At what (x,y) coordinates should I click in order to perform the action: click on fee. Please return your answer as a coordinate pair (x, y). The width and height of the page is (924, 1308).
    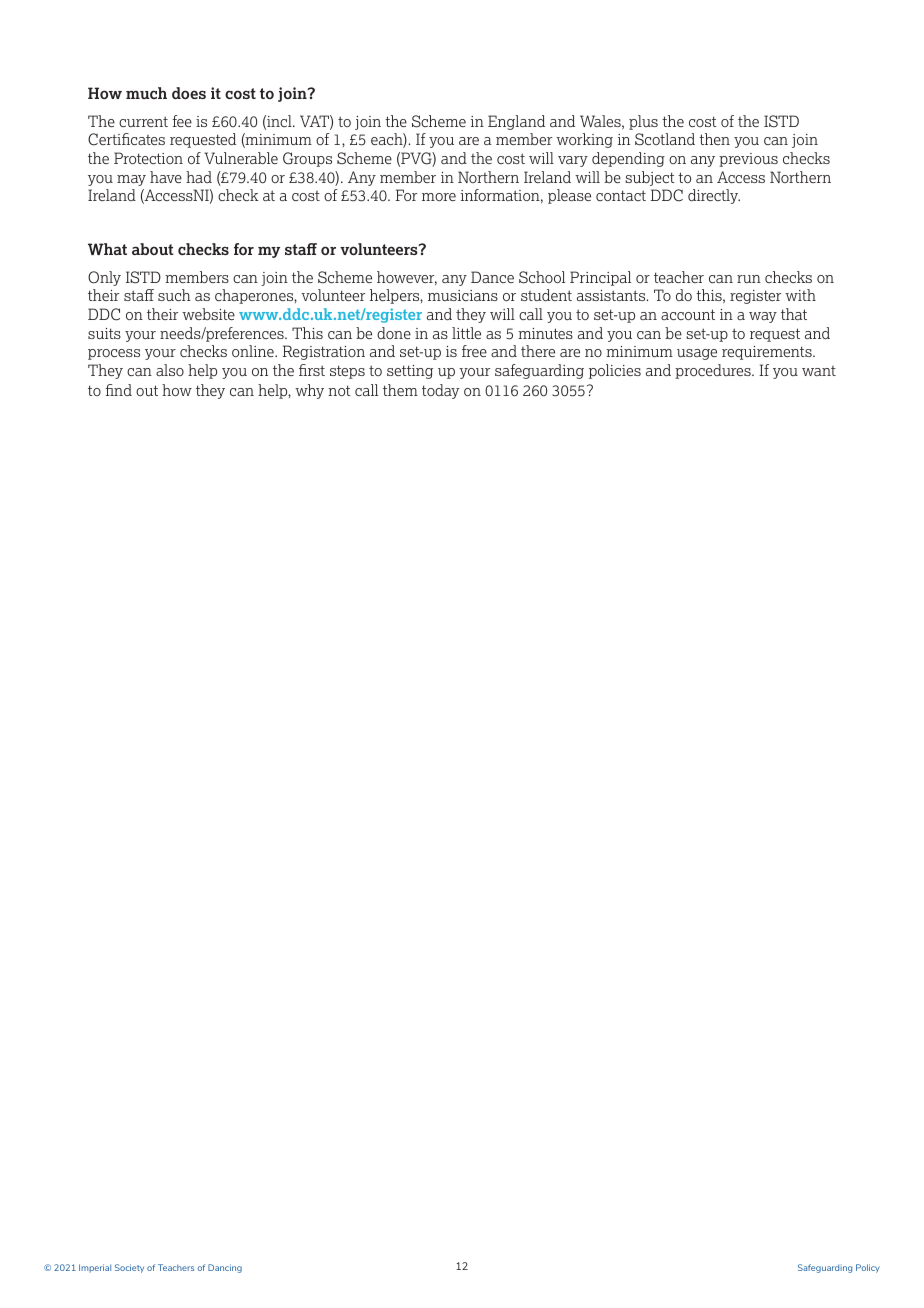
    Looking at the image, I should click on (182, 121).
